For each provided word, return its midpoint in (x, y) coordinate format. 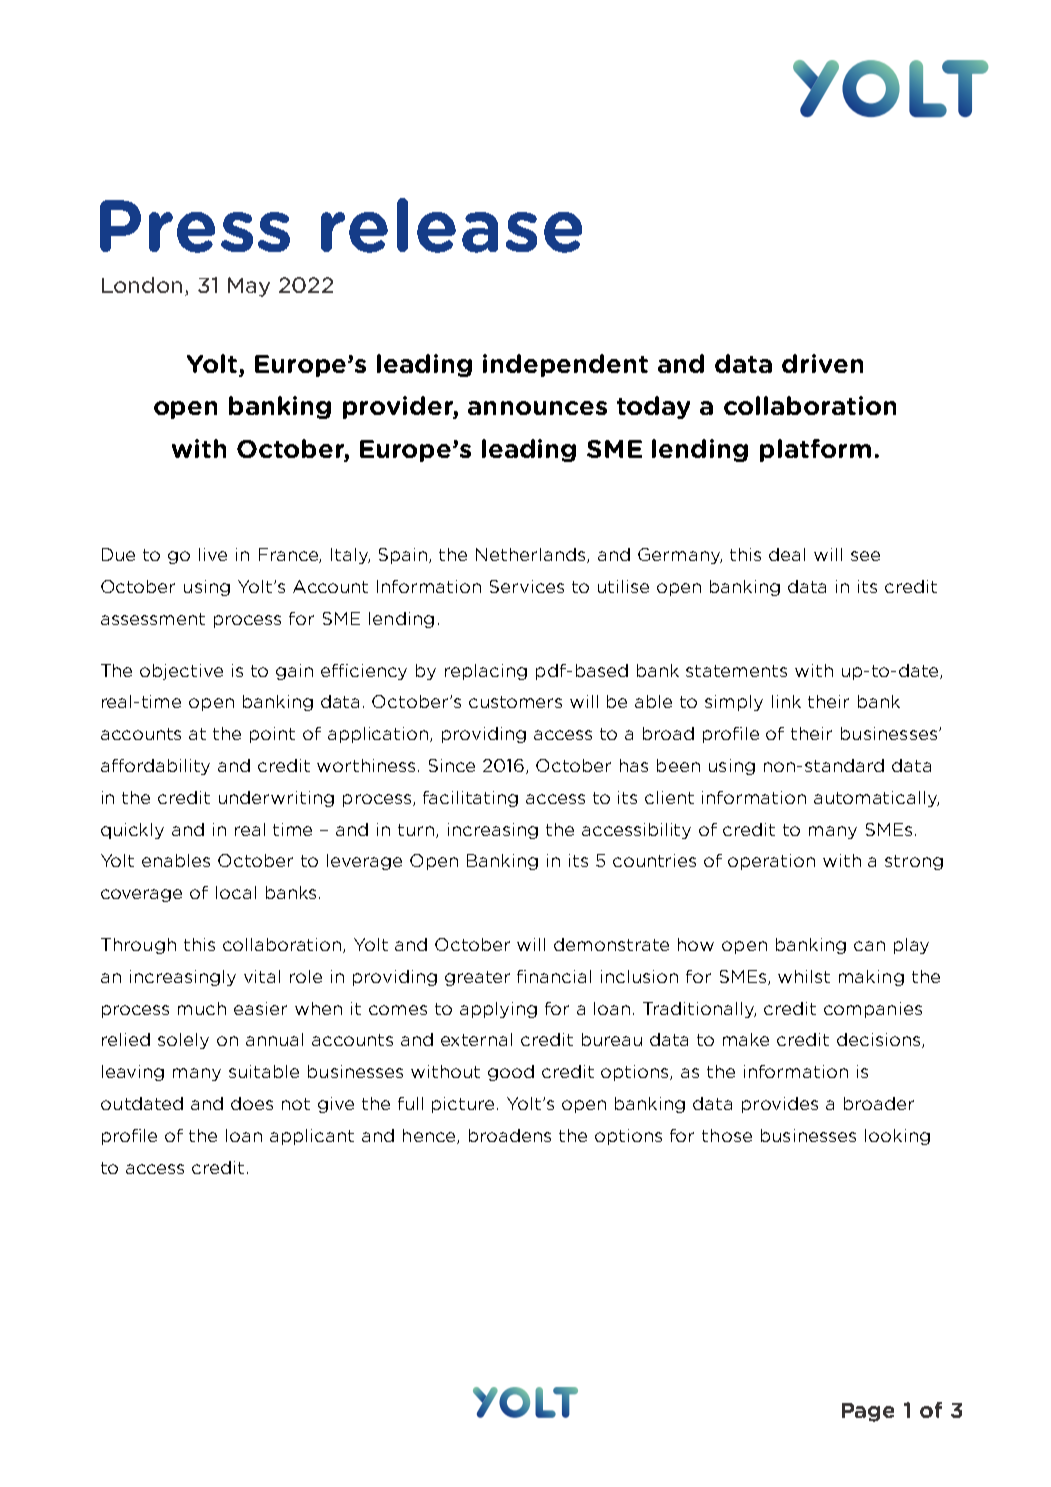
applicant (312, 1137)
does (252, 1103)
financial (554, 976)
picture (465, 1105)
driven (822, 363)
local (236, 892)
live (213, 554)
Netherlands (532, 555)
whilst (804, 976)
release (451, 225)
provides (780, 1105)
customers (515, 702)
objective (181, 672)
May (249, 287)
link (786, 701)
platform (815, 450)
